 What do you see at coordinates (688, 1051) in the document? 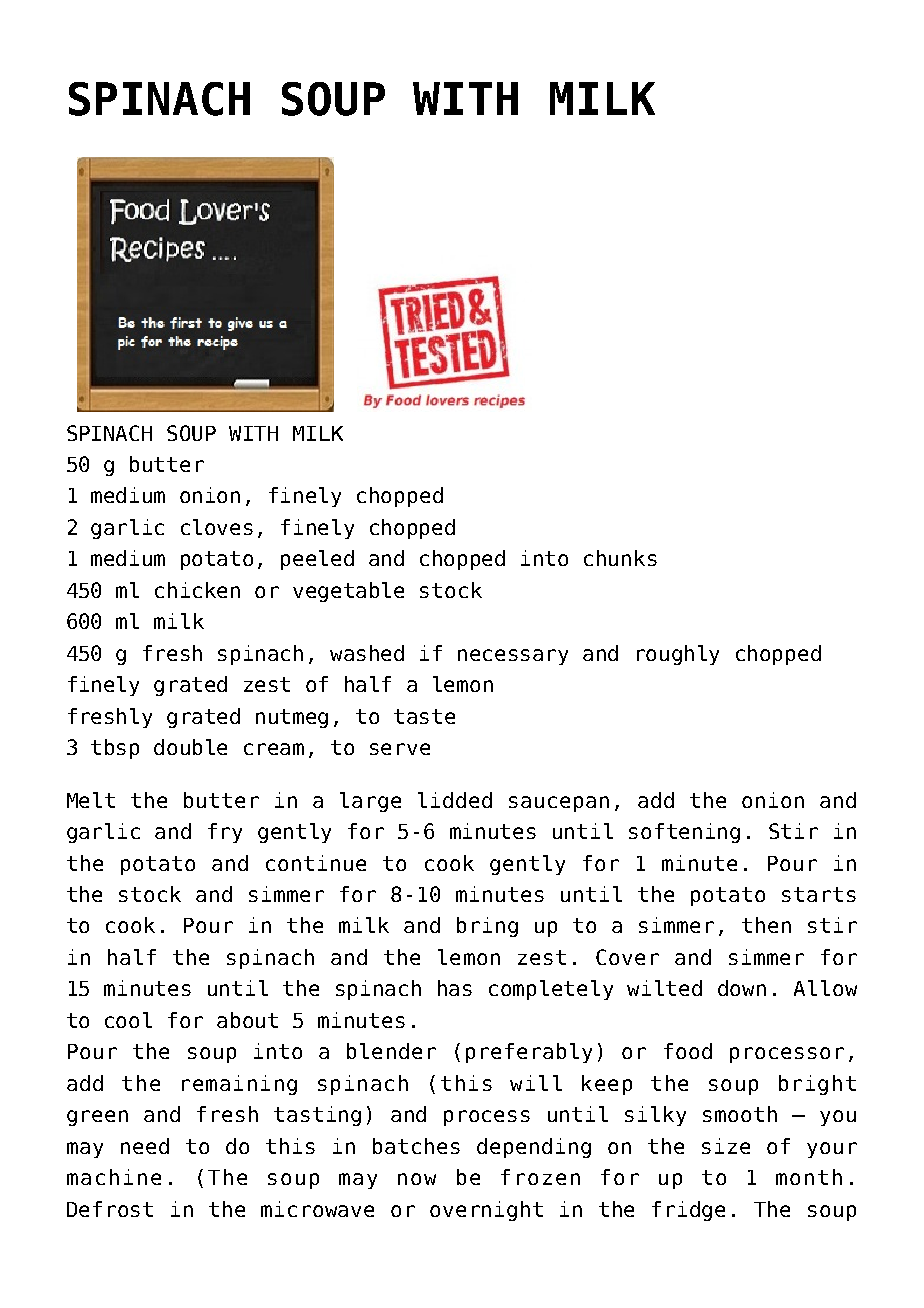
I see `food` at bounding box center [688, 1051].
